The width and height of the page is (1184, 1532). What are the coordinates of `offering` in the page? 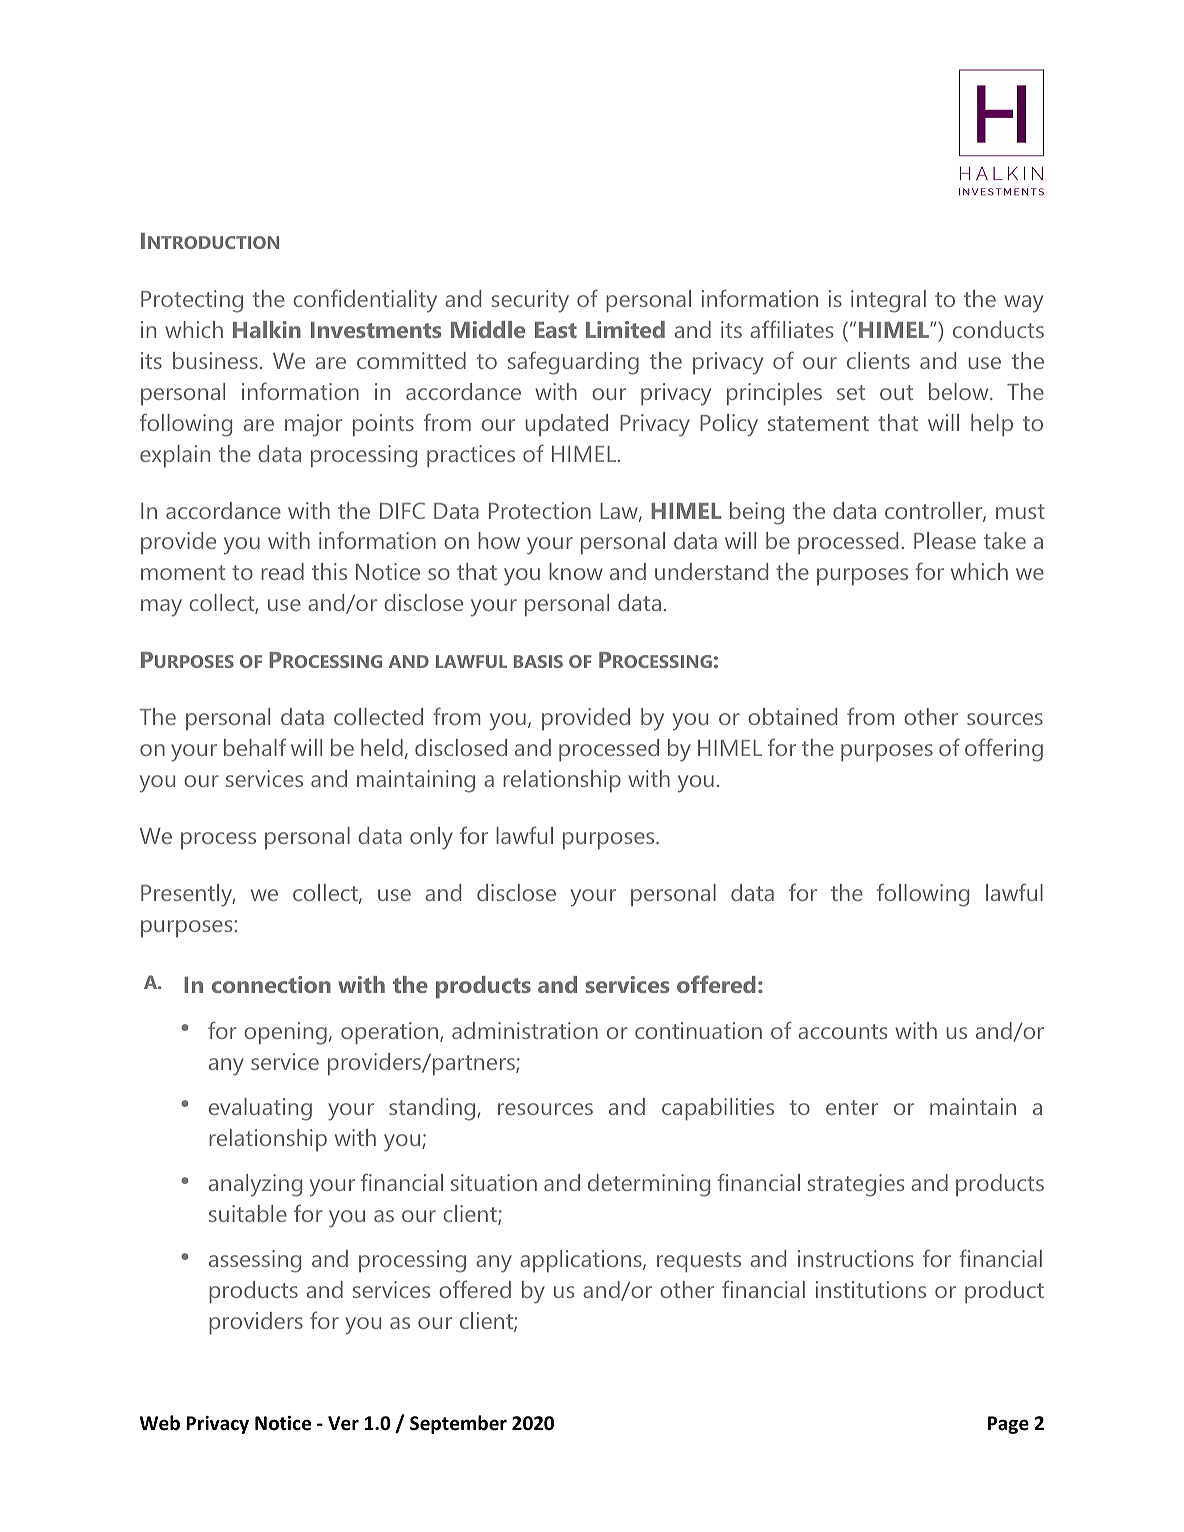 It's located at (1004, 750).
